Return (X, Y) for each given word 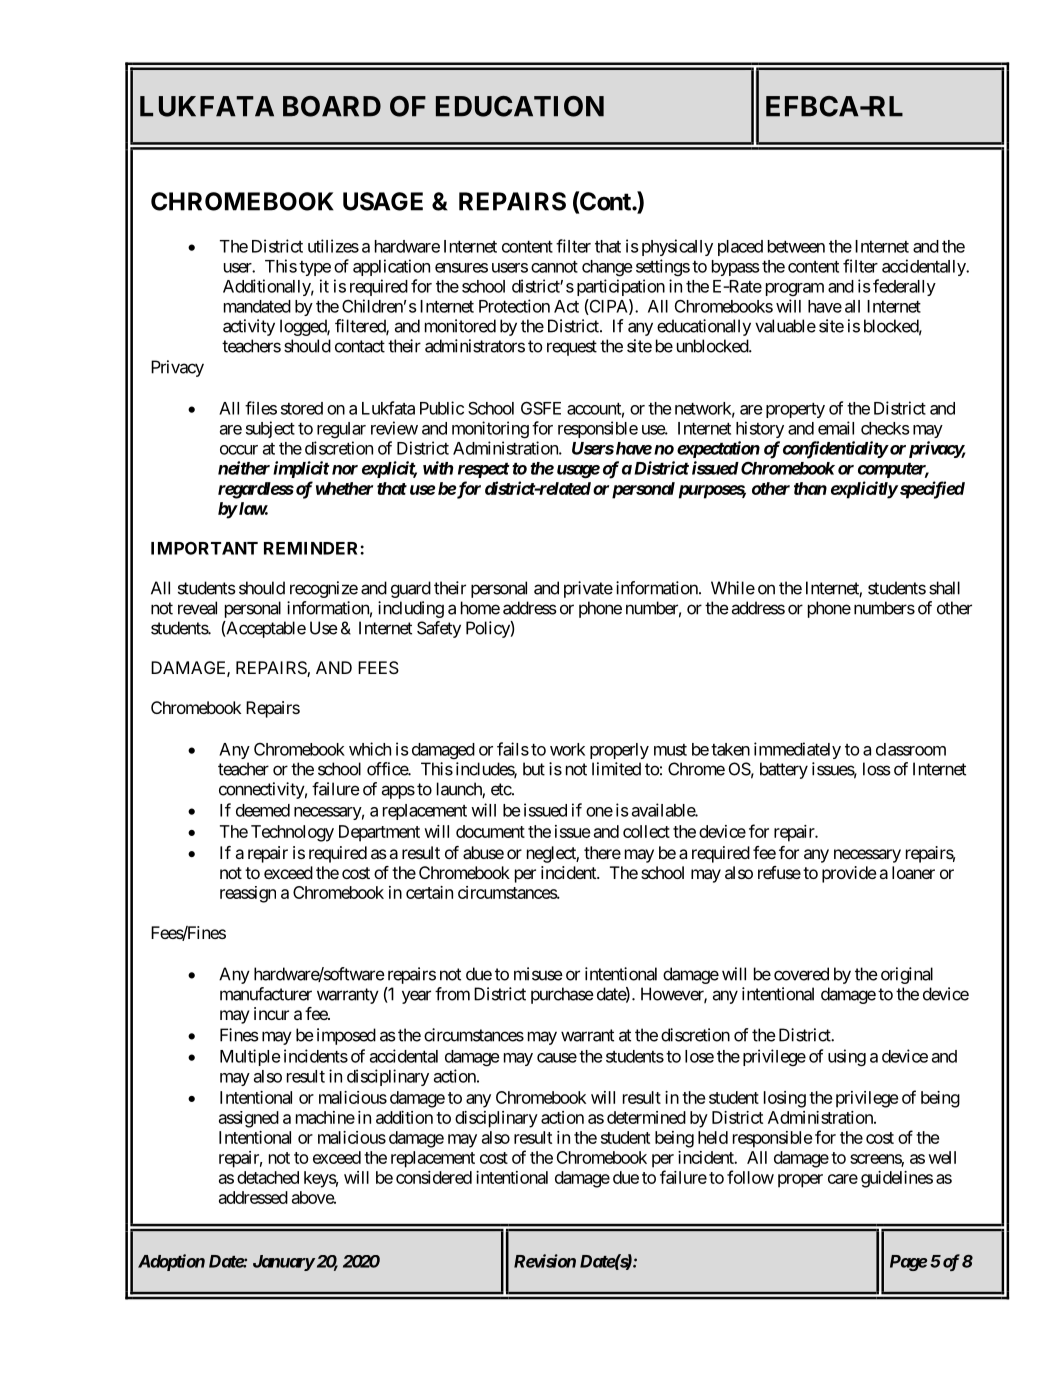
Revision (545, 1261)
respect (484, 470)
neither (244, 468)
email (836, 428)
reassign (248, 894)
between (796, 246)
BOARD (332, 106)
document (490, 831)
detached (268, 1177)
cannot (554, 267)
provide (849, 874)
